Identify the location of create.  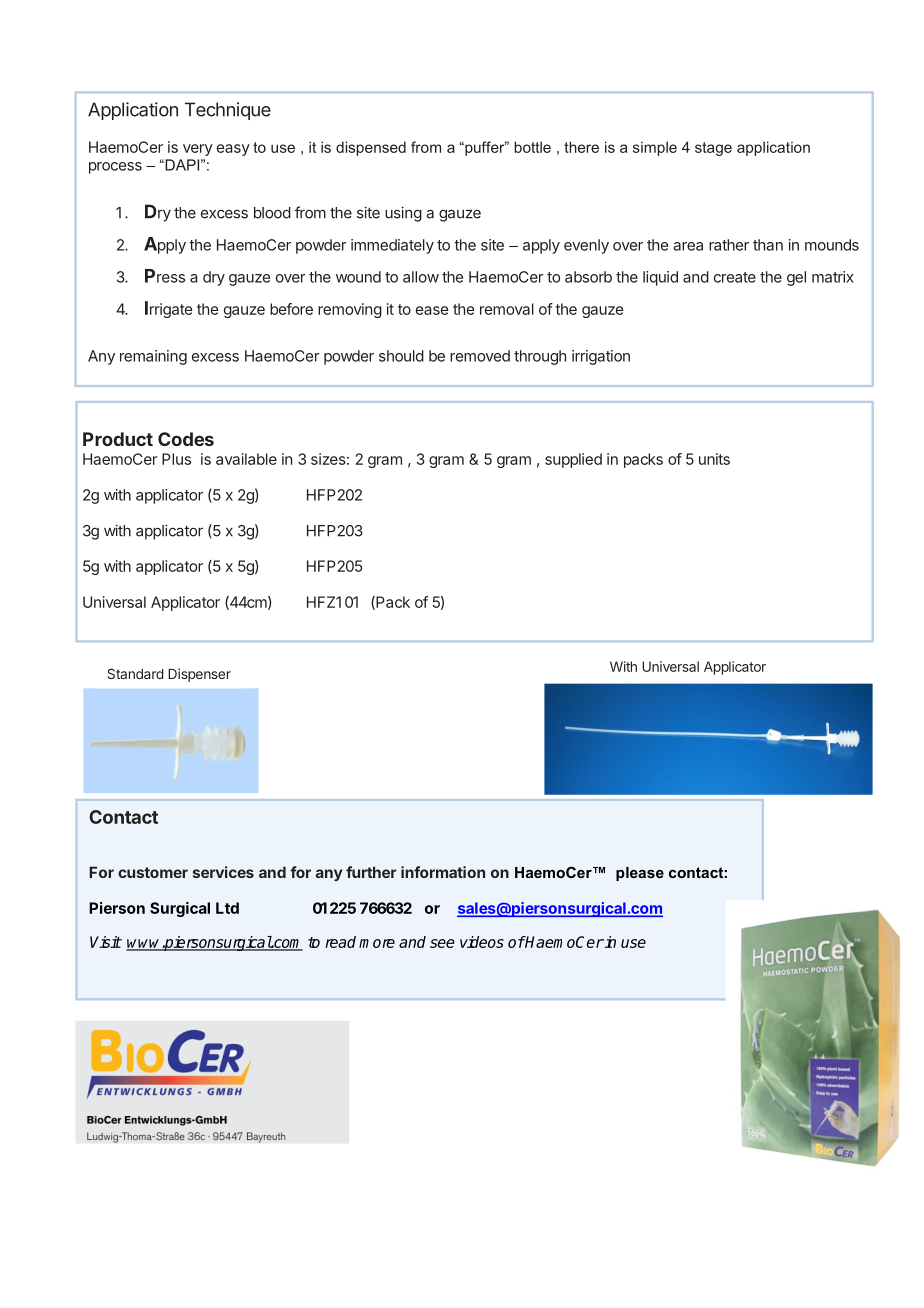
(735, 277).
